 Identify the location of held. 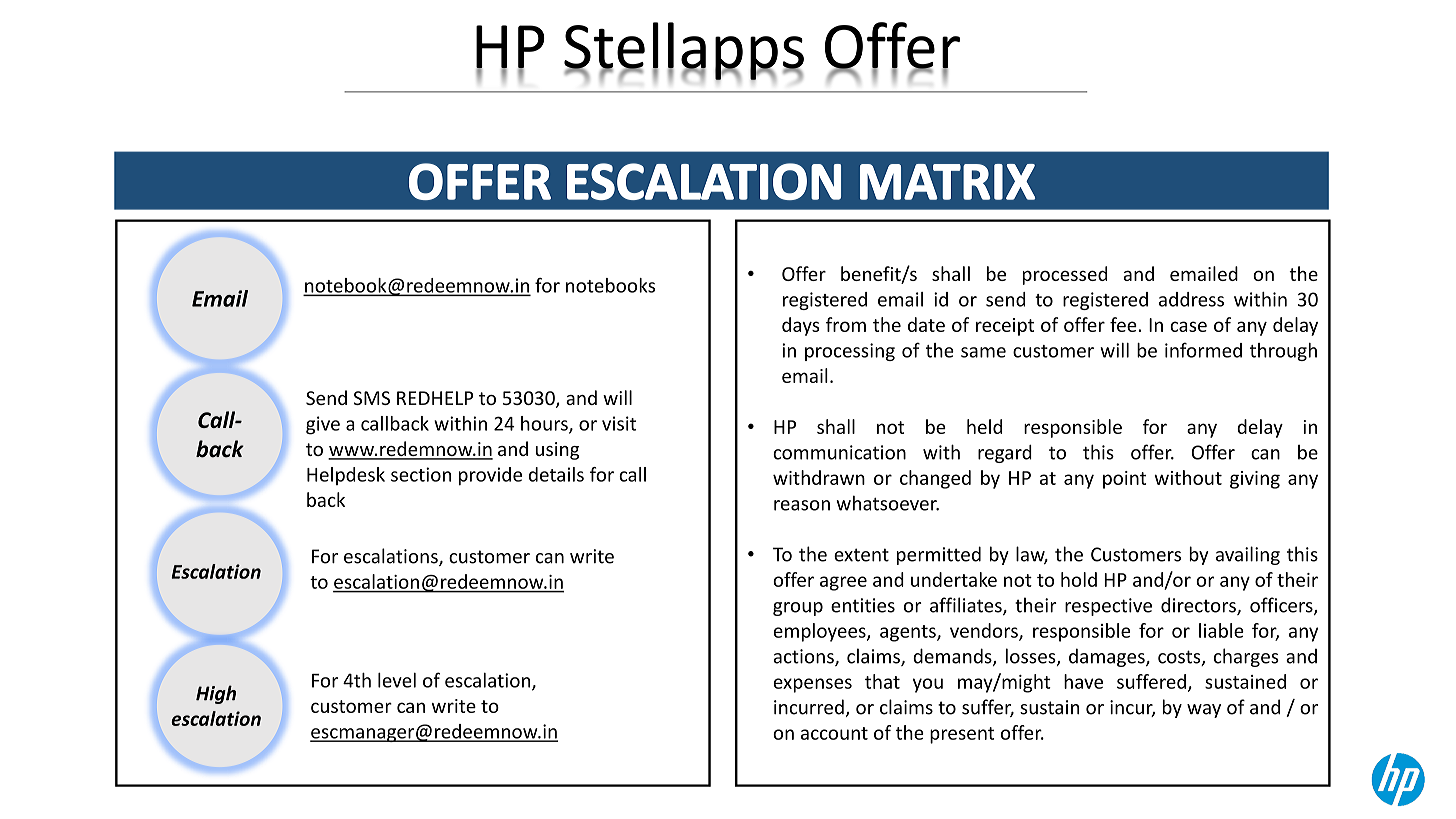
(984, 426).
